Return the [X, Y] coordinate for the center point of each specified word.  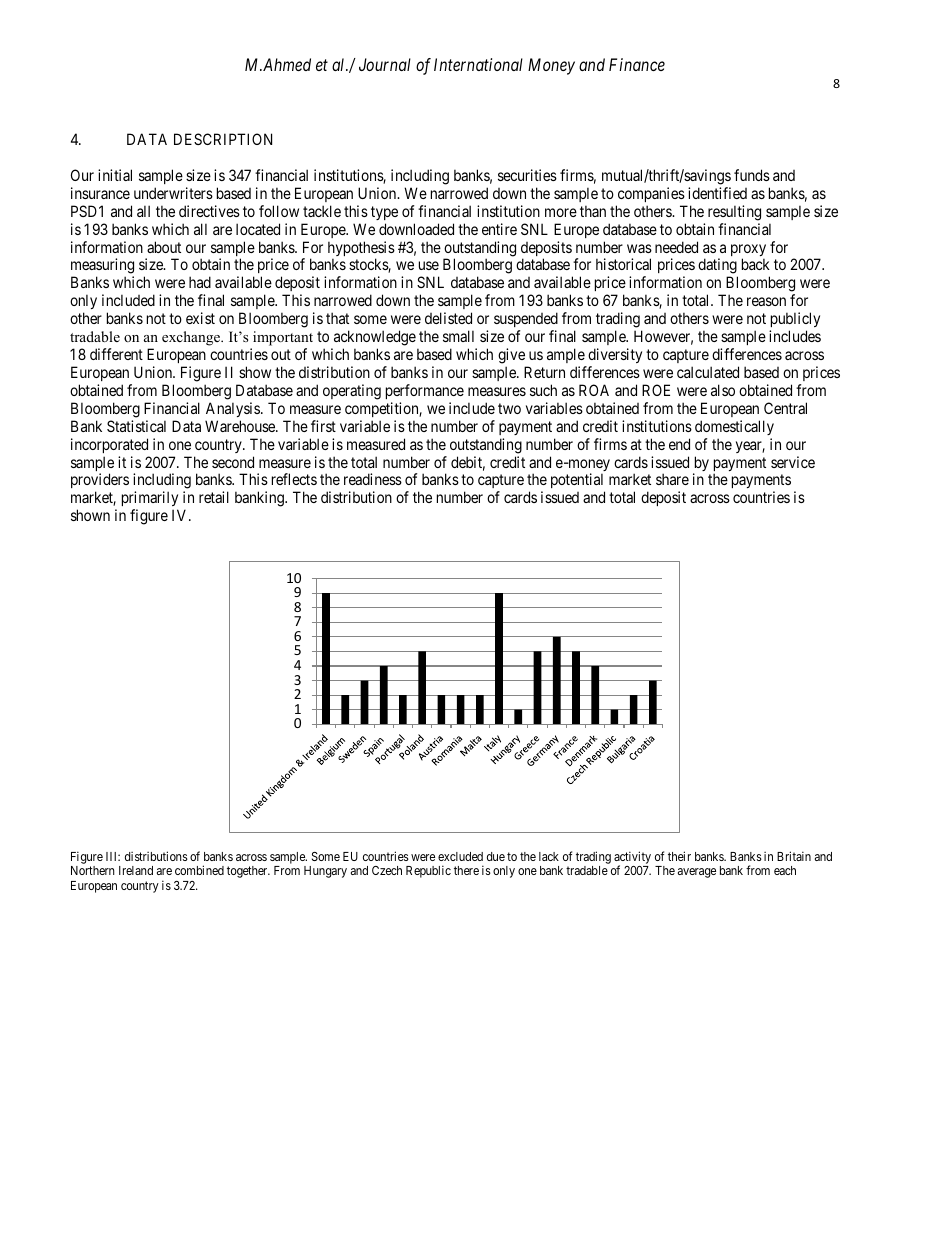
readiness [373, 479]
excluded [460, 856]
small [458, 336]
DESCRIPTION [223, 139]
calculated [708, 372]
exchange [192, 338]
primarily [150, 500]
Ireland [136, 870]
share [672, 479]
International [478, 64]
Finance [637, 64]
